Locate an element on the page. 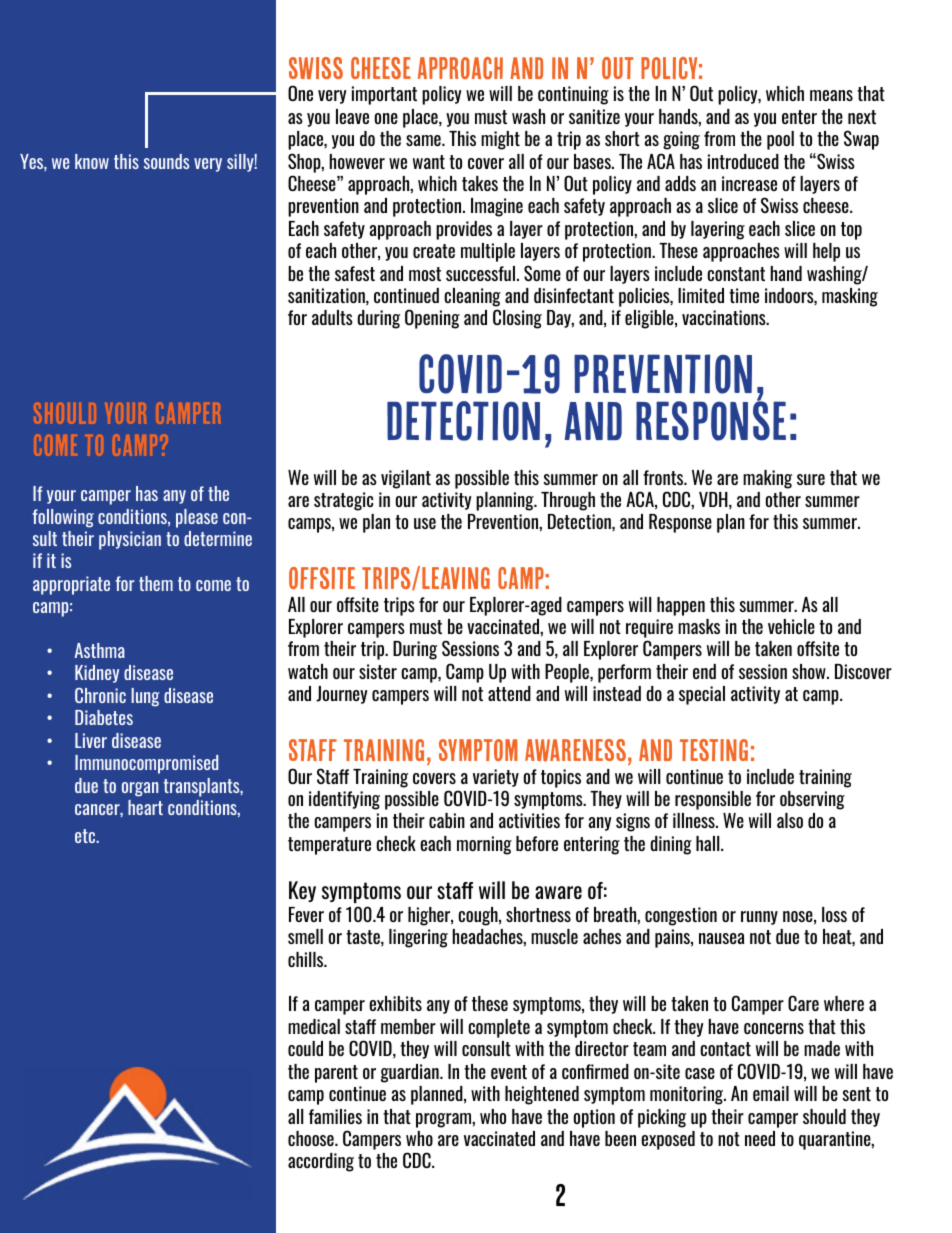 The height and width of the page is (1233, 952). sister is located at coordinates (378, 671).
